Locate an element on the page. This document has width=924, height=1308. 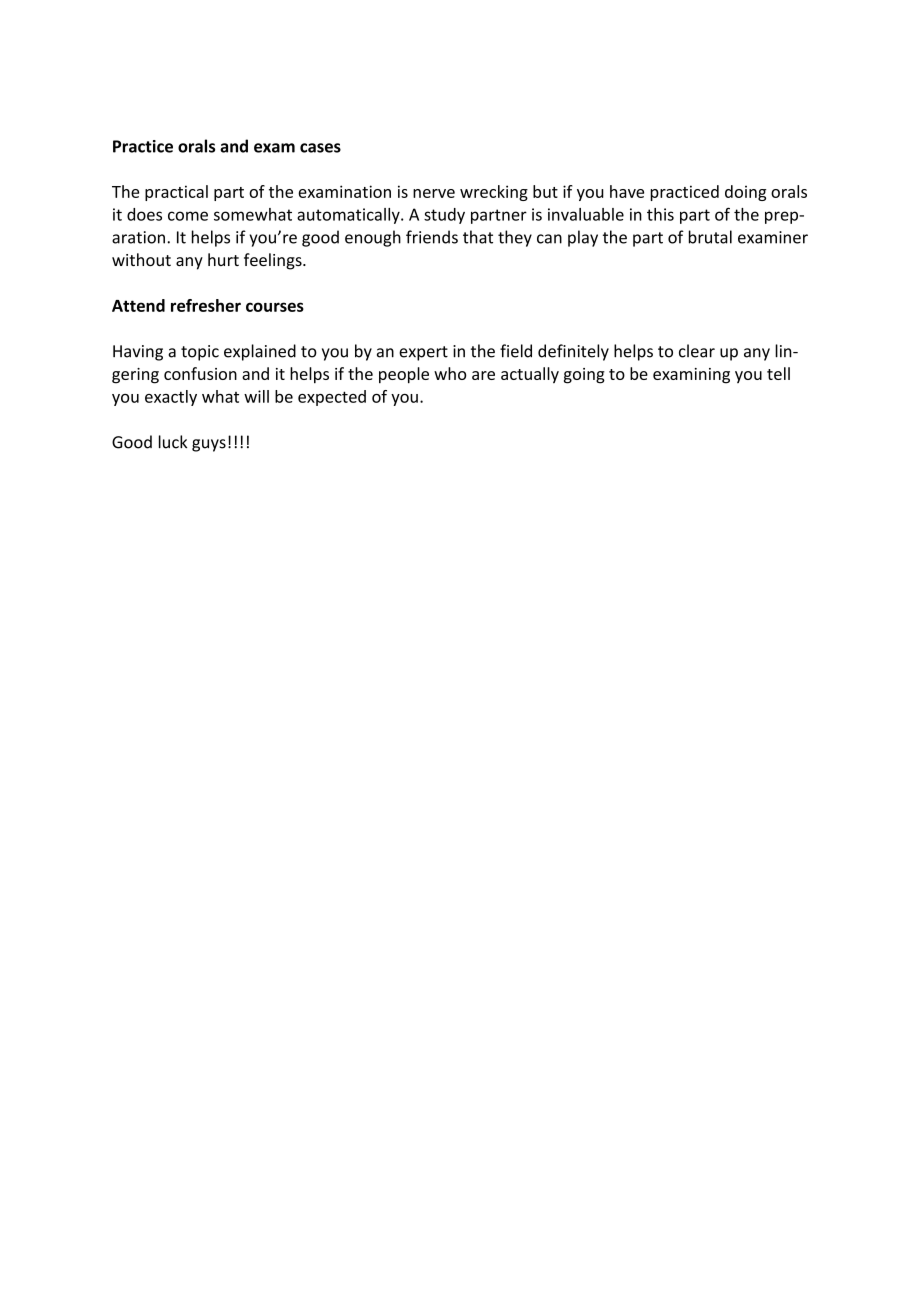
topic is located at coordinates (200, 353).
